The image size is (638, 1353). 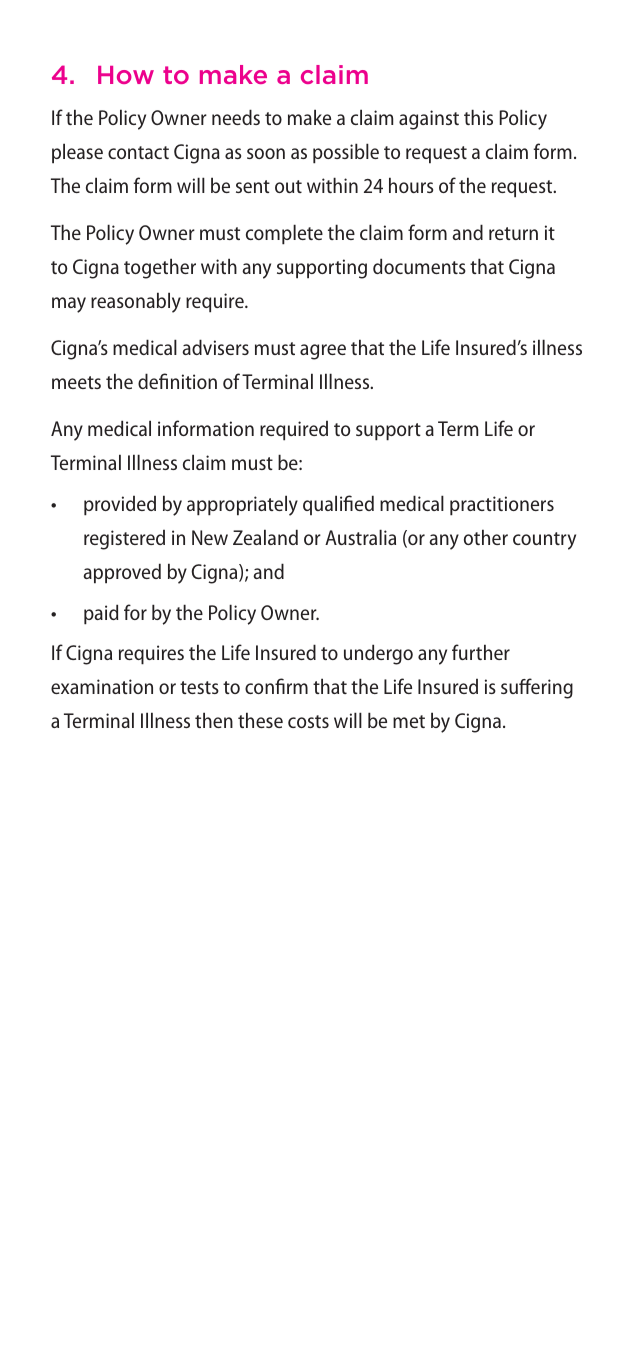 I want to click on costs, so click(x=308, y=721).
